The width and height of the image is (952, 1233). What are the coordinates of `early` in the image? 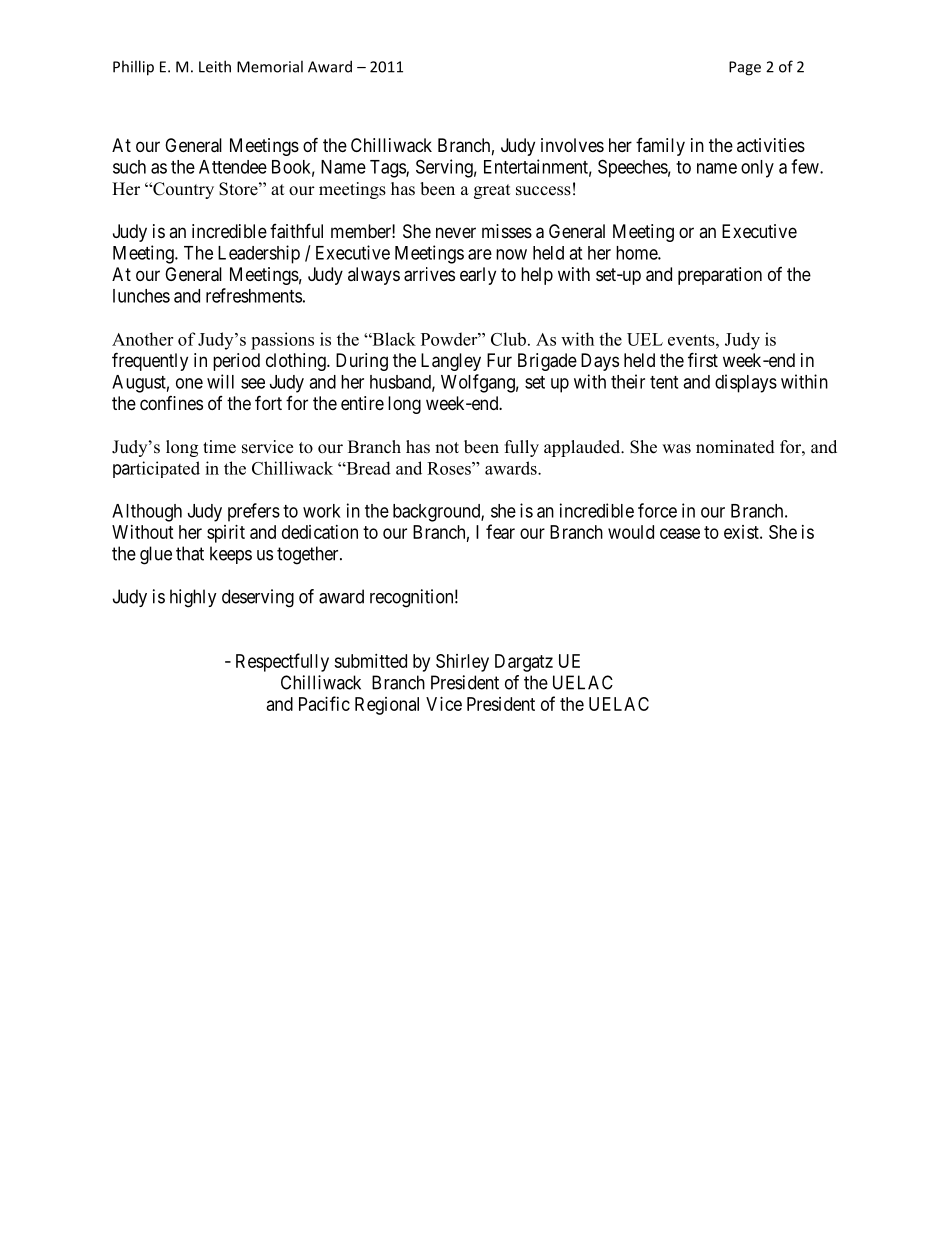 It's located at (478, 276).
